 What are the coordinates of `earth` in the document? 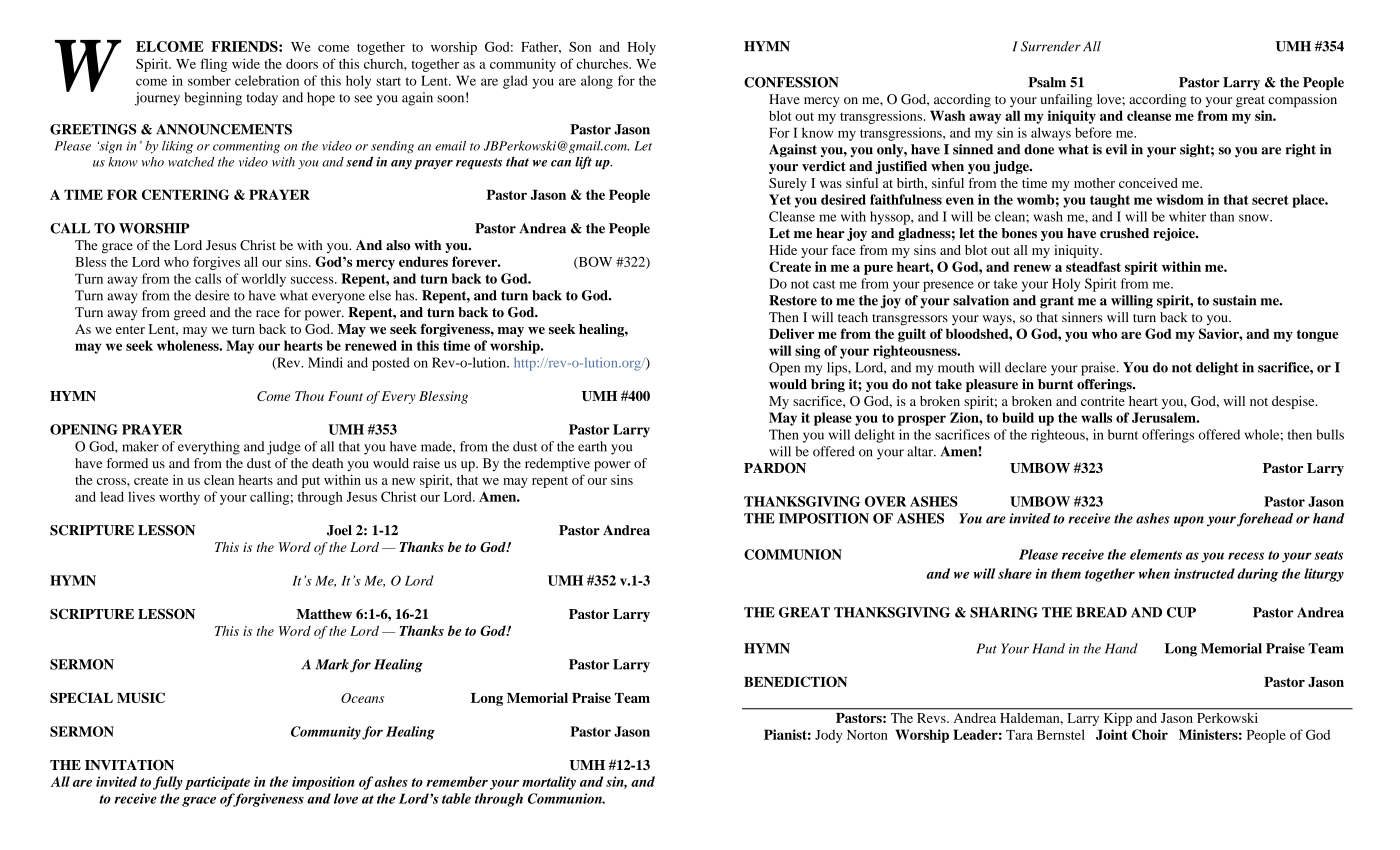 It's located at (592, 446).
